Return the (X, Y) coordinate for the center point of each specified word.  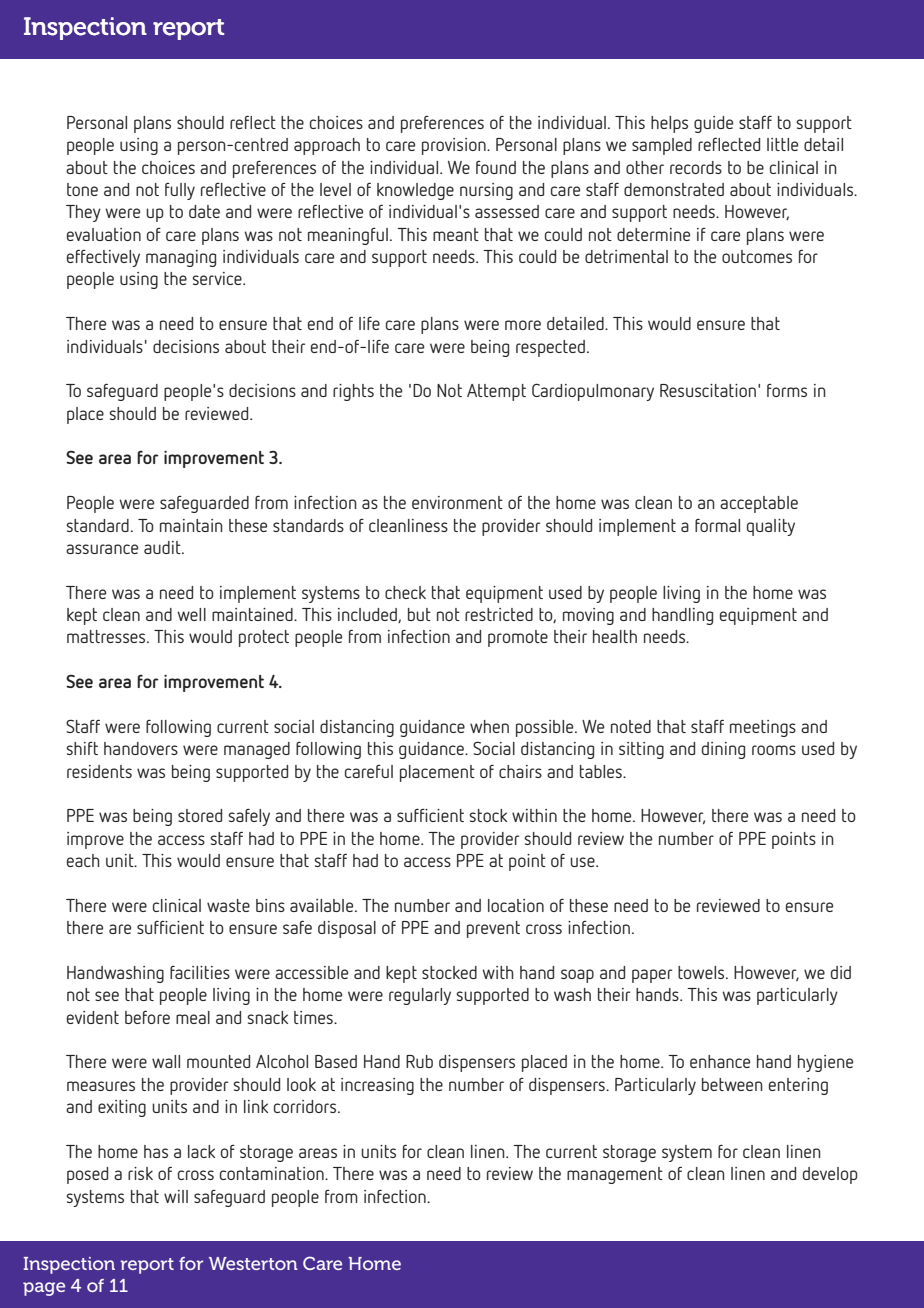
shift (82, 748)
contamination (273, 1173)
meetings (763, 728)
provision (455, 146)
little (782, 144)
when (489, 726)
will (176, 1196)
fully (180, 191)
